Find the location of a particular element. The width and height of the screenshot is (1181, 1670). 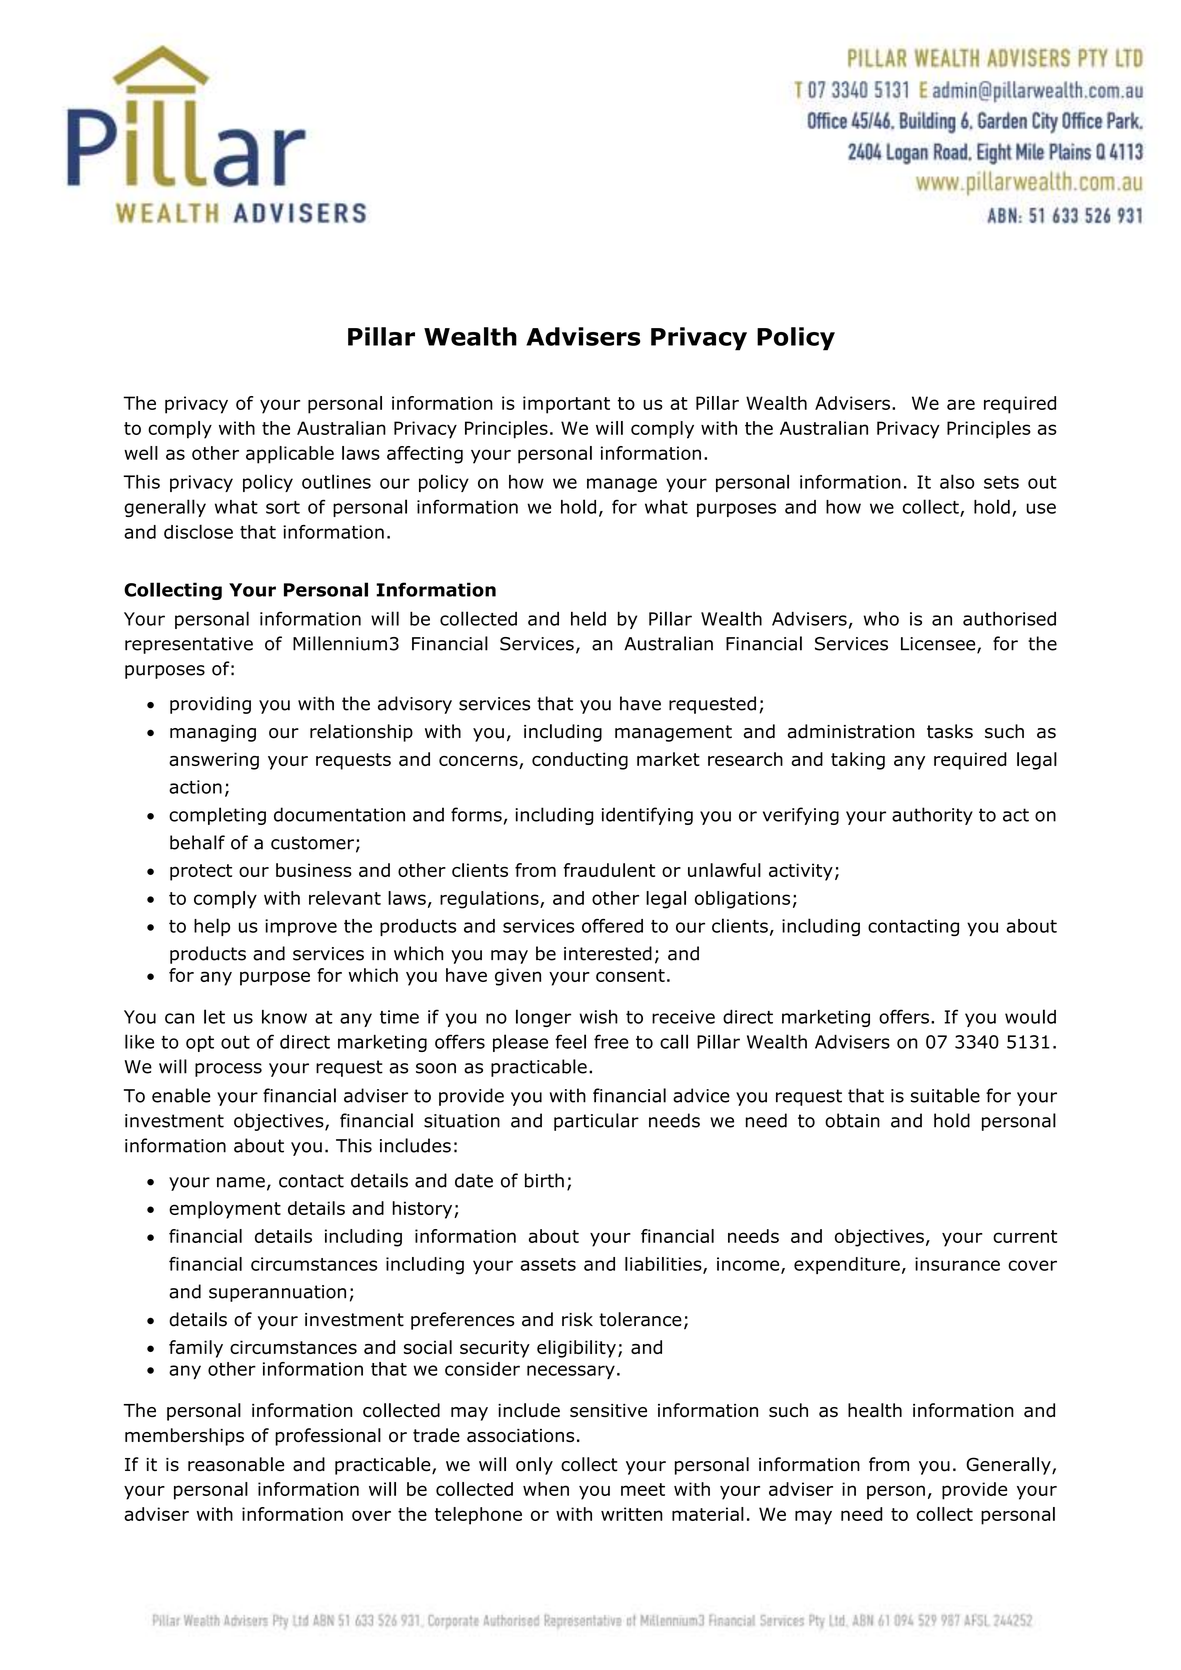

when is located at coordinates (546, 1489).
